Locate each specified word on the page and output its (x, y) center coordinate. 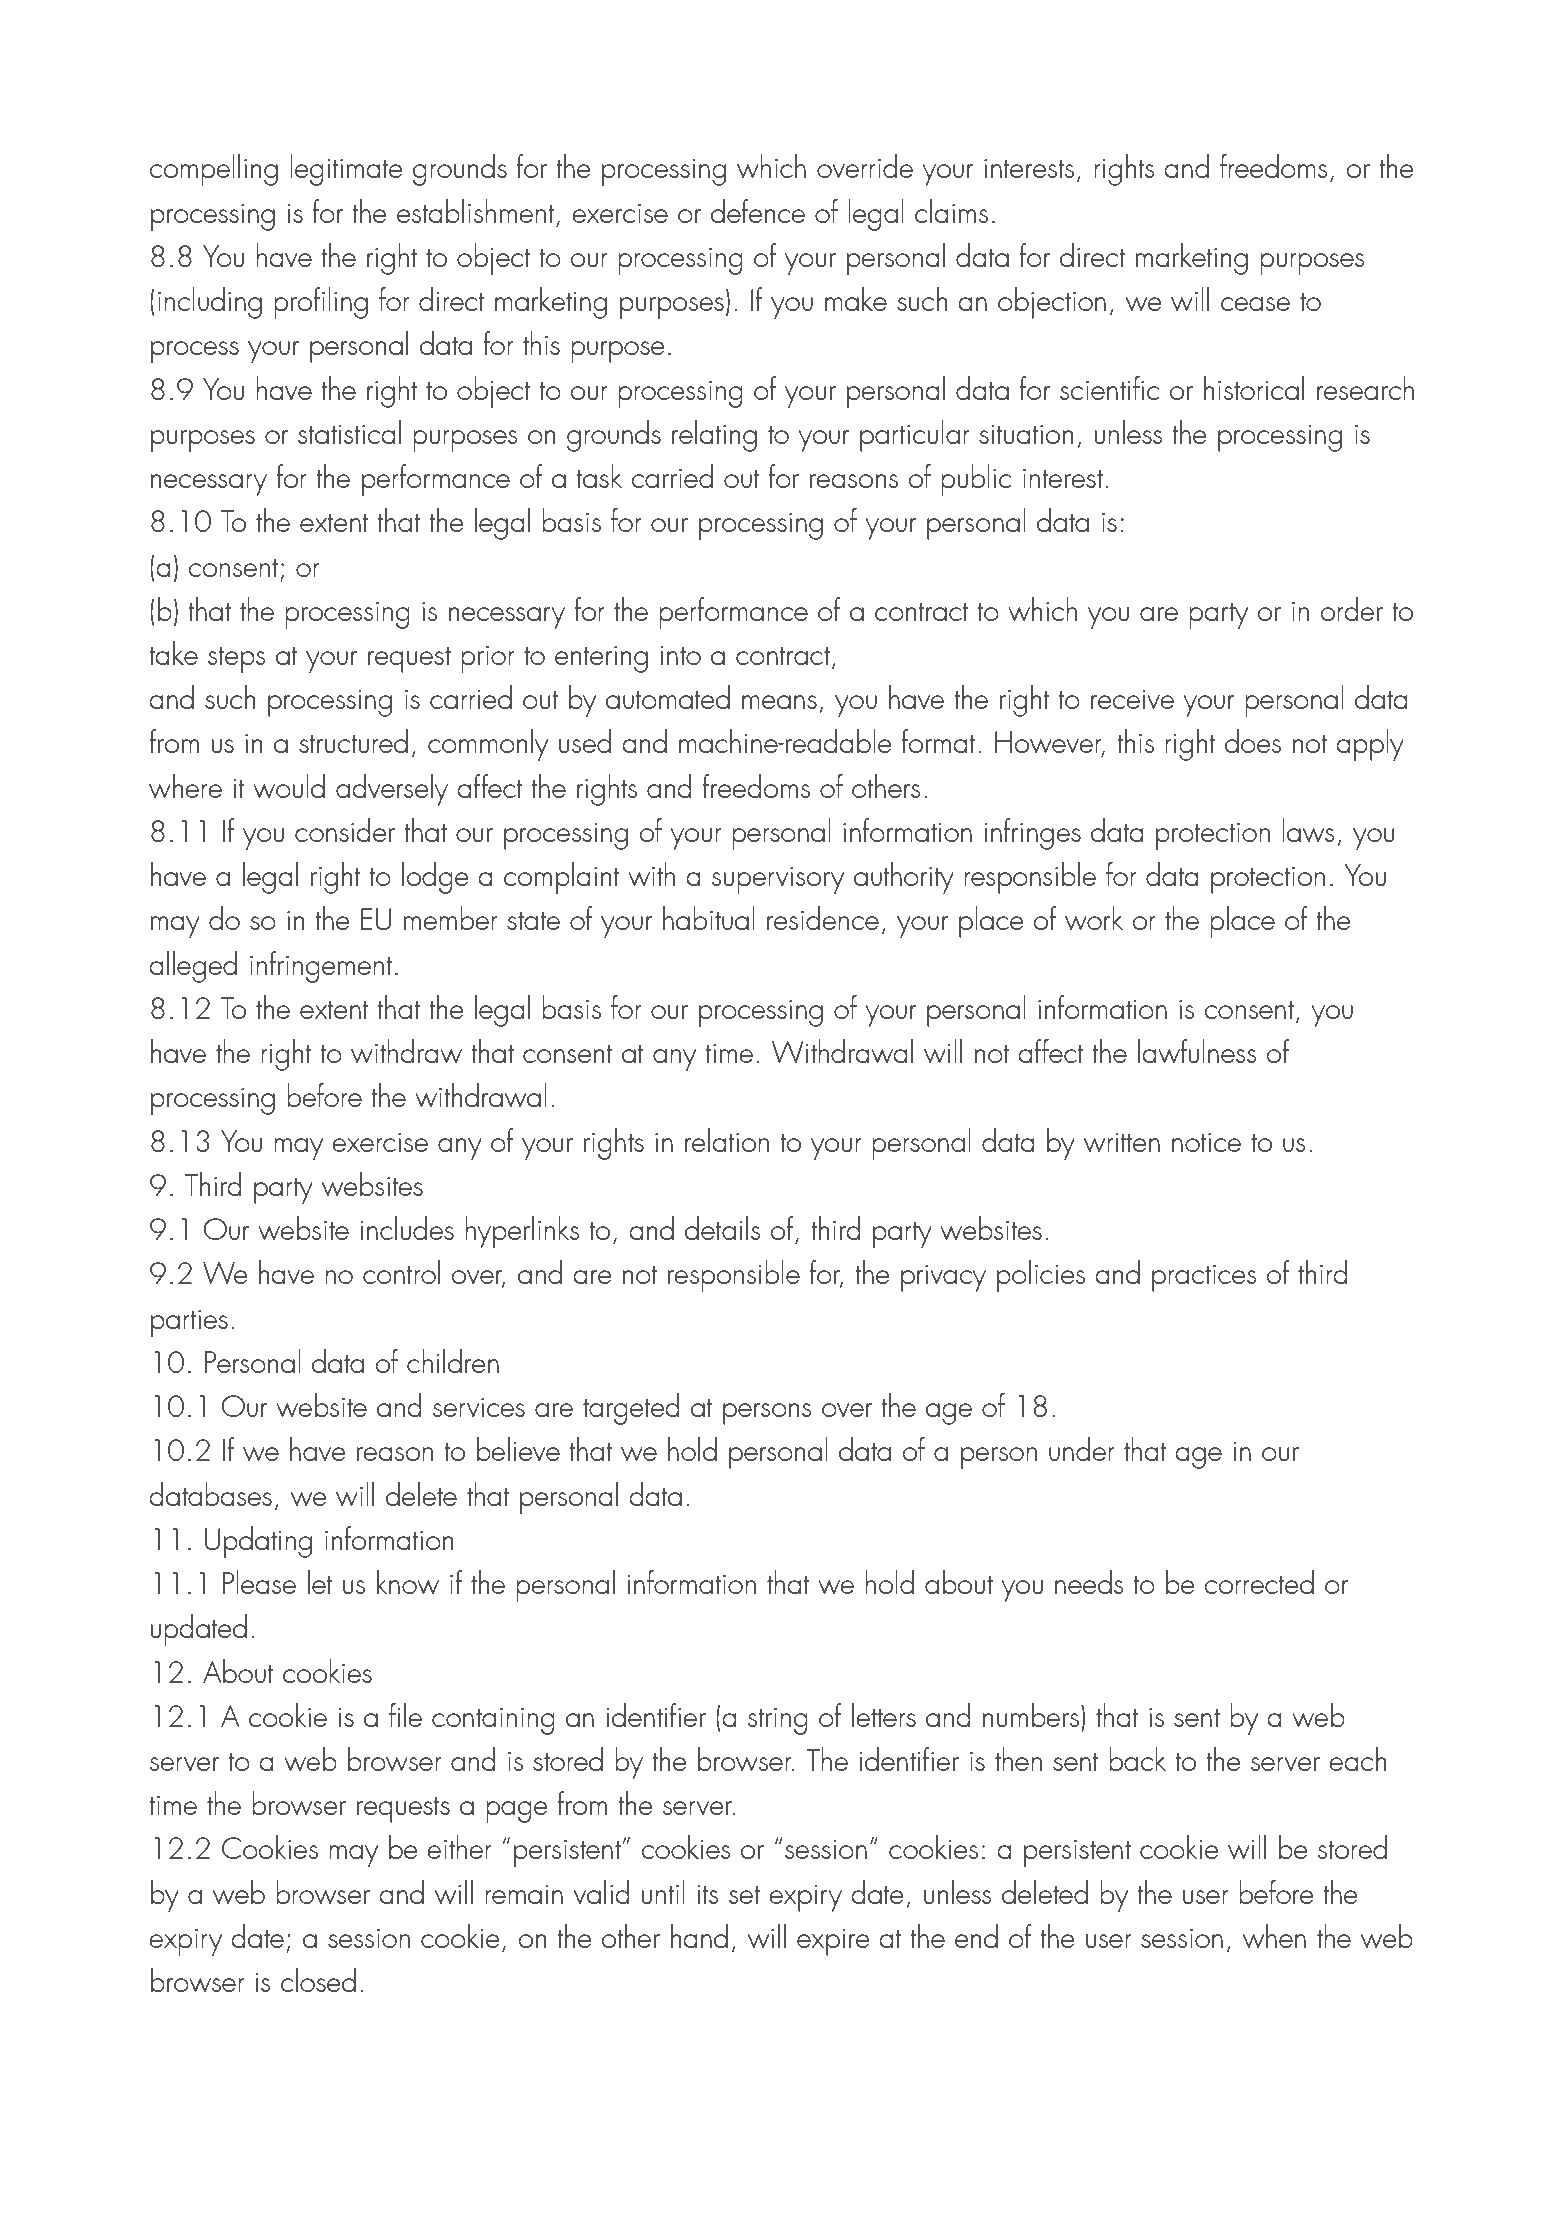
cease (1255, 304)
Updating (258, 1542)
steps (236, 659)
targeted (631, 1409)
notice (1206, 1142)
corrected (1259, 1582)
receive (1132, 700)
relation (727, 1140)
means (779, 702)
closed (318, 1980)
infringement (321, 967)
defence (758, 211)
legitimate (346, 170)
